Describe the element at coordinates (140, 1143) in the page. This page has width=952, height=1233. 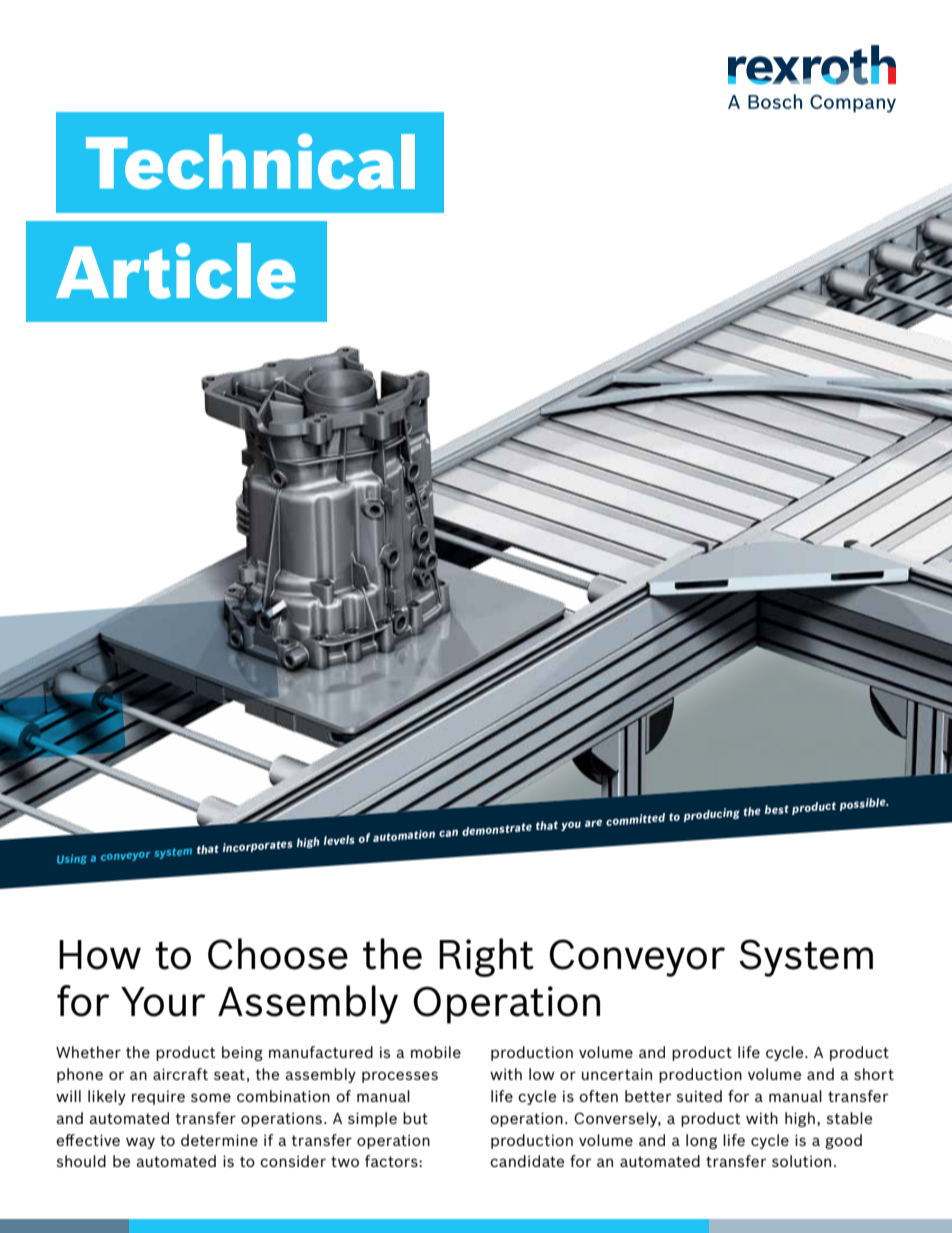
I see `way` at that location.
